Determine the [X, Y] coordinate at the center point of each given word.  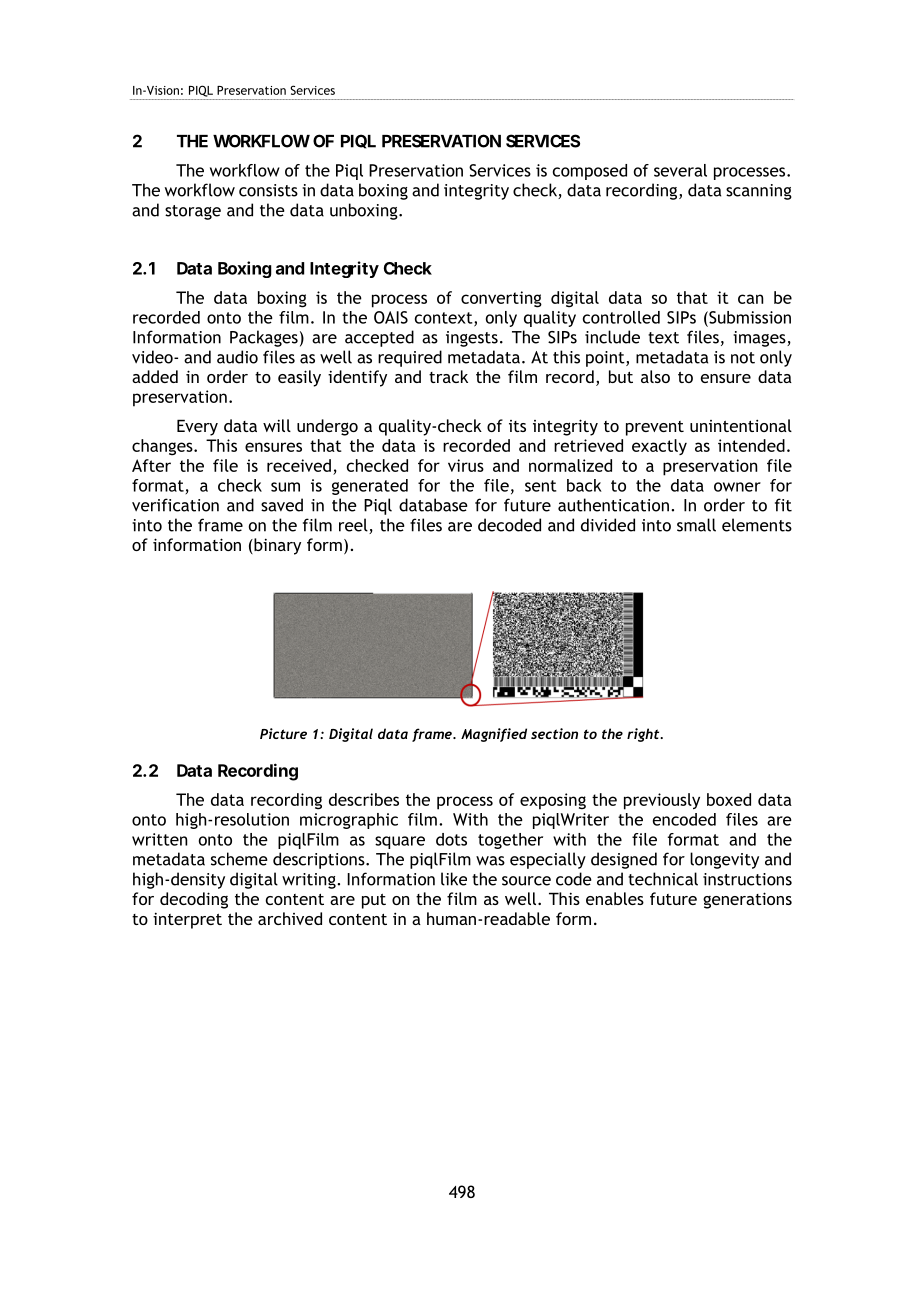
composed [590, 172]
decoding [194, 900]
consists [268, 190]
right [644, 735]
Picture [283, 733]
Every [197, 427]
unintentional [741, 425]
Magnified [494, 735]
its [517, 426]
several [680, 170]
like [454, 879]
